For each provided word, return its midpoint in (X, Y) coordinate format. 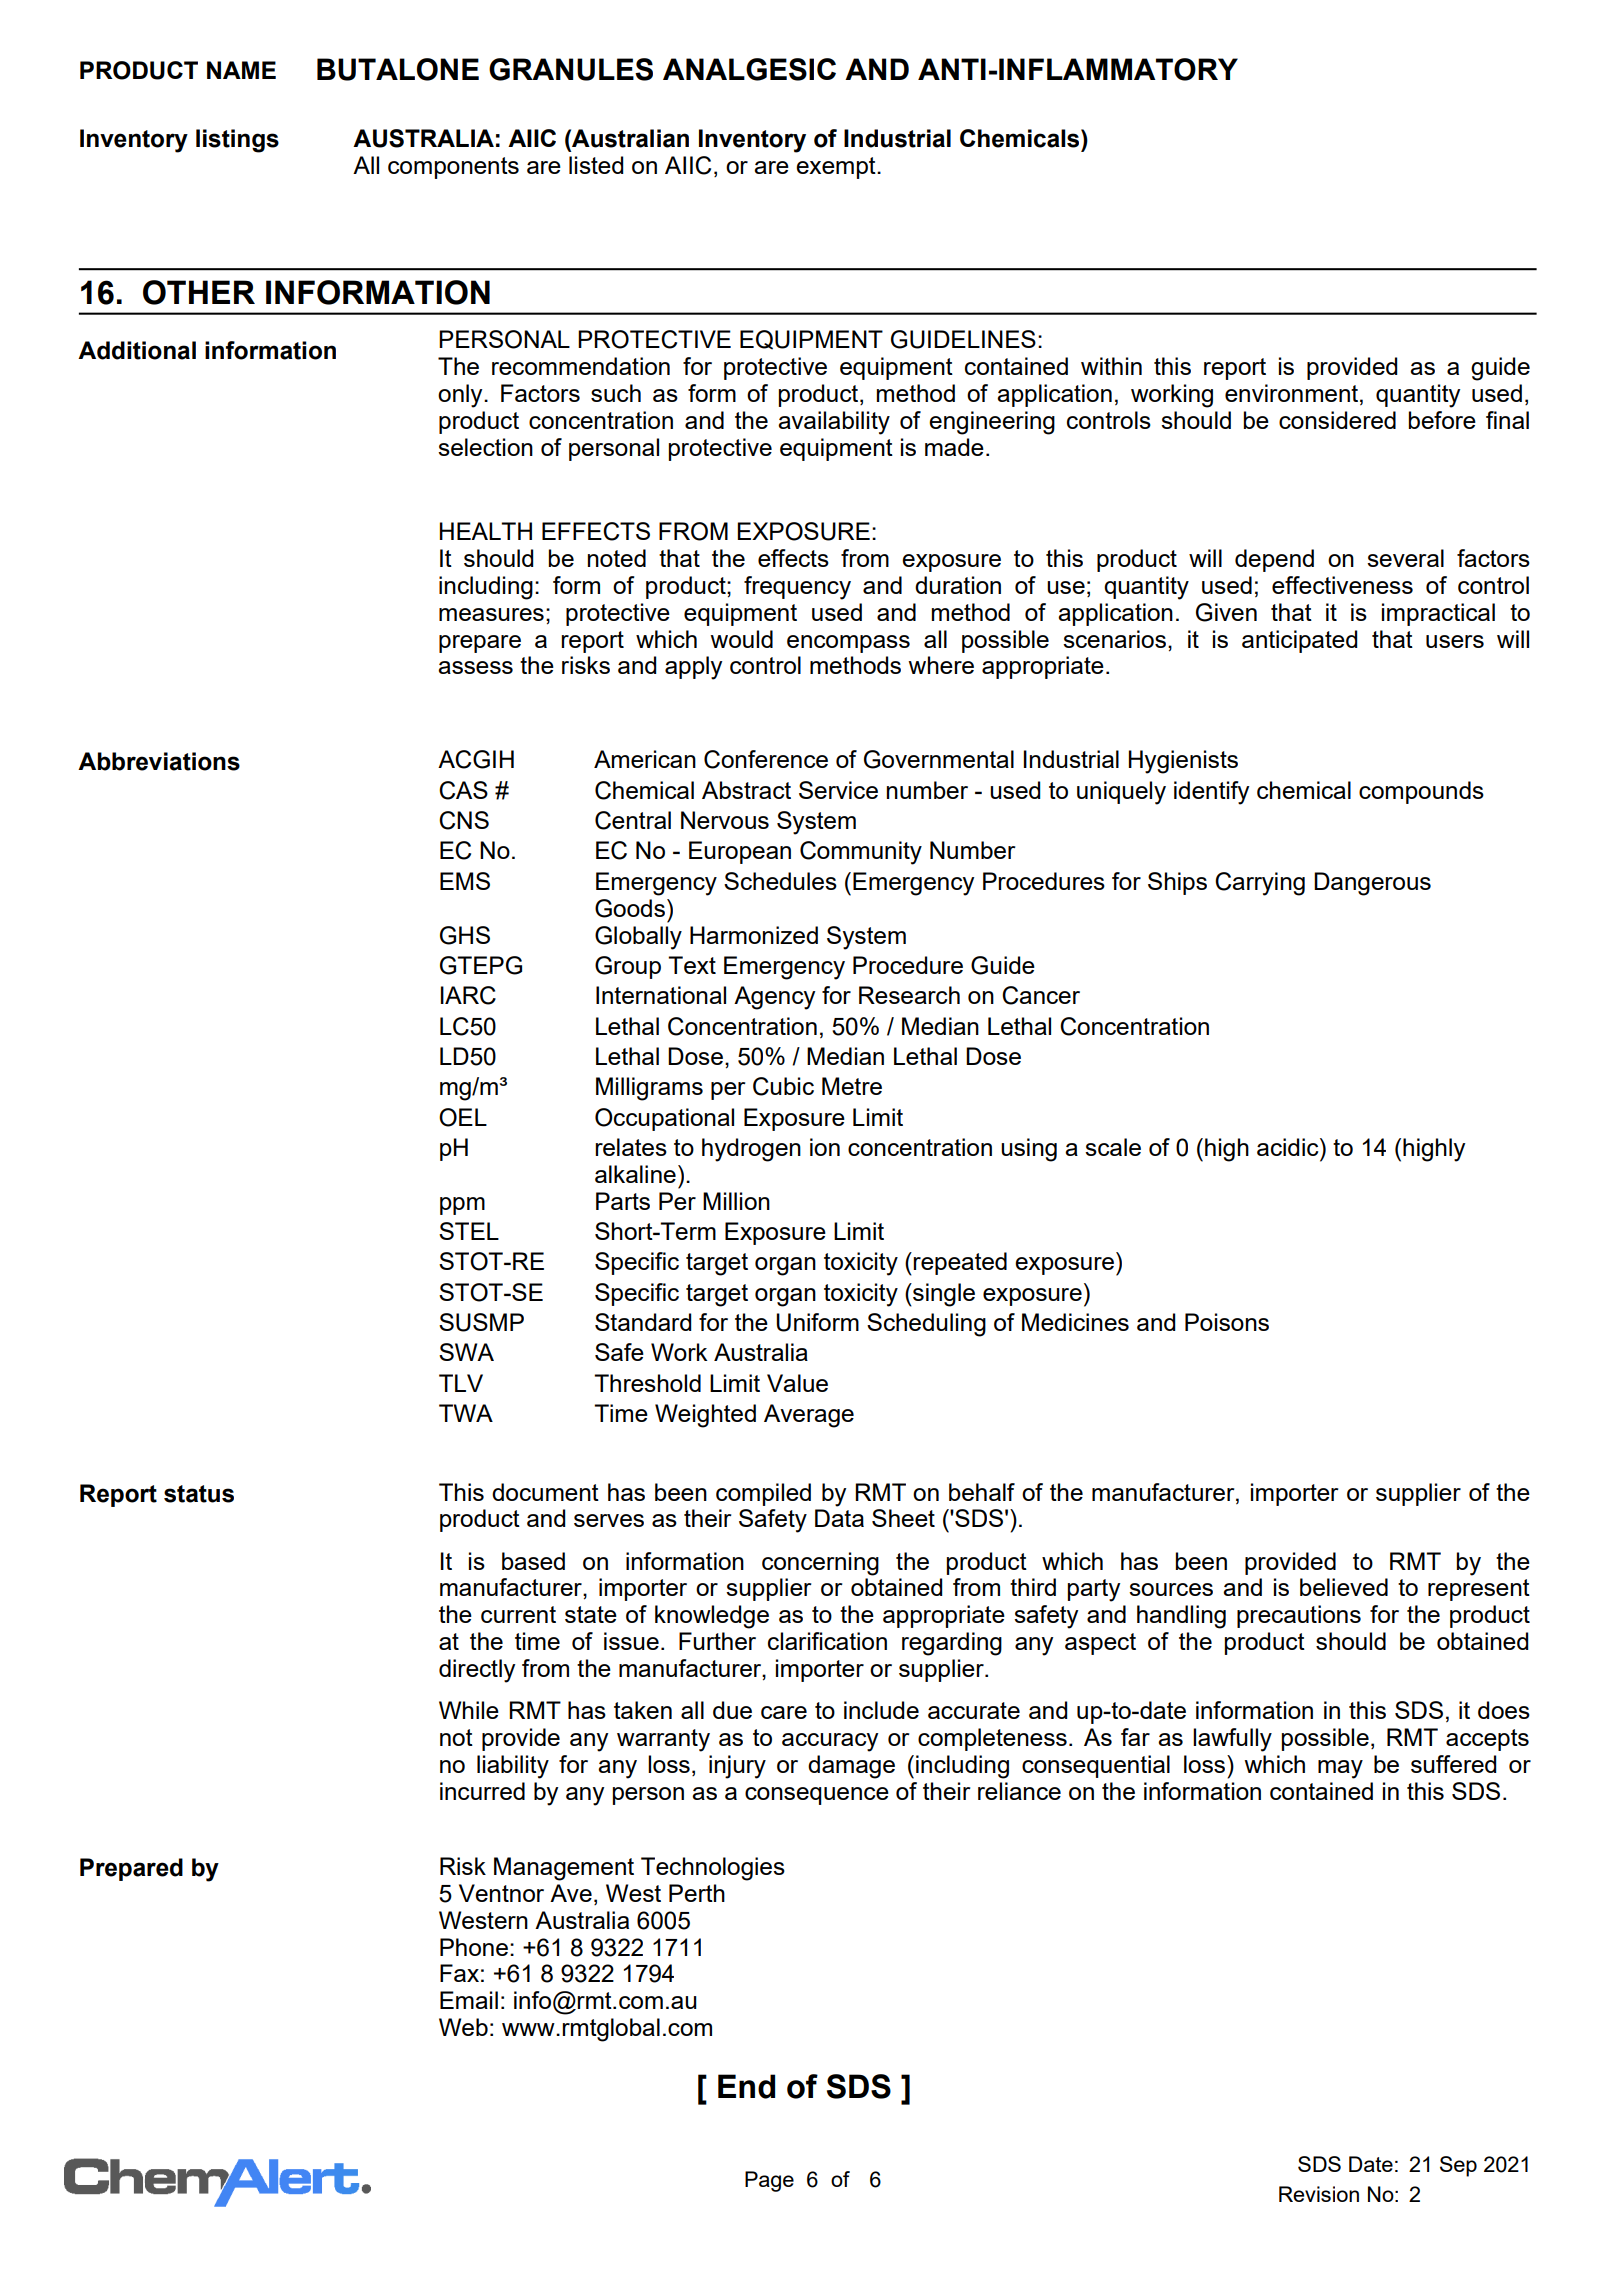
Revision (1319, 2194)
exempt (837, 168)
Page (769, 2181)
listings (237, 141)
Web (463, 2027)
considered (1337, 420)
